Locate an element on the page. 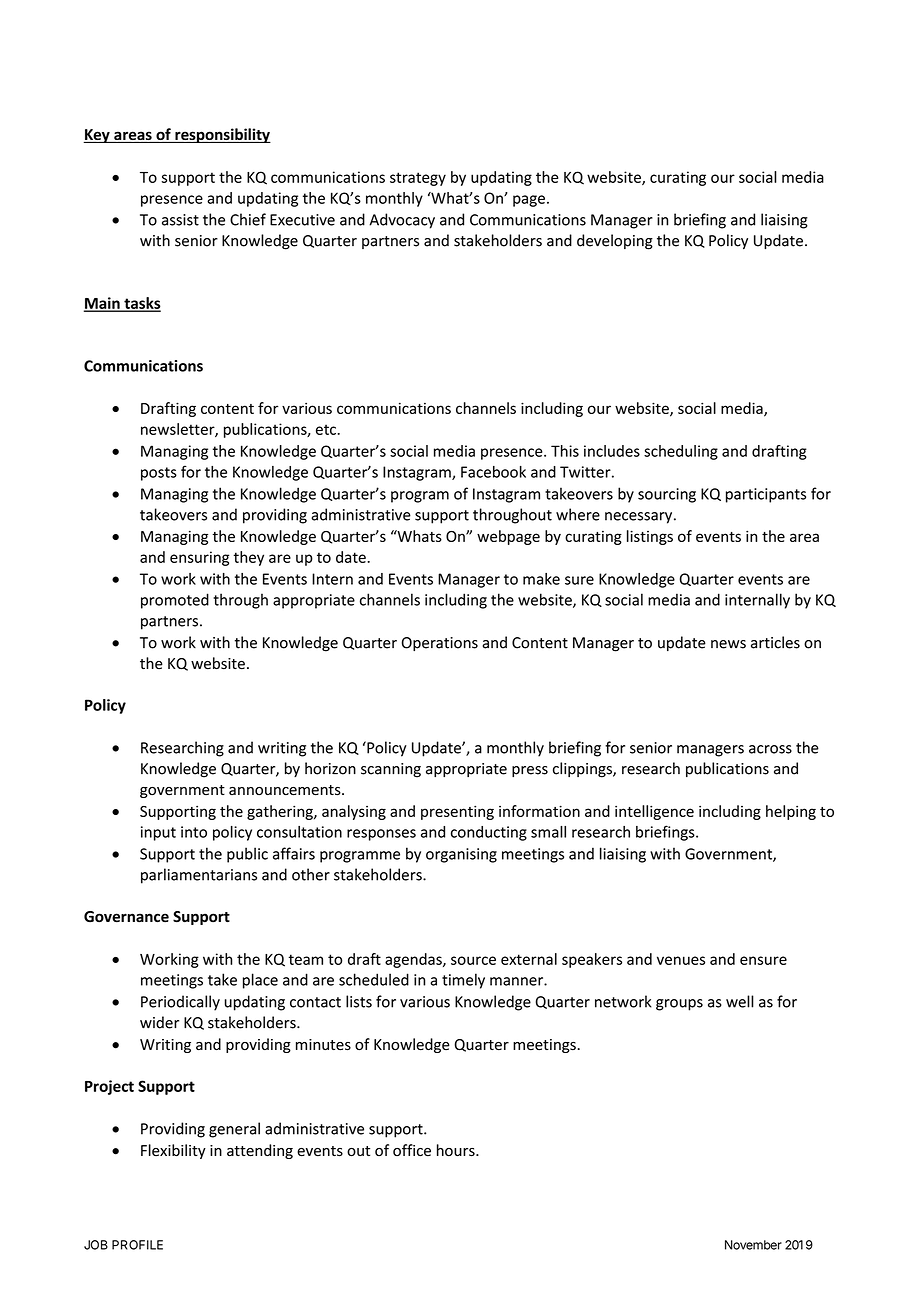  November is located at coordinates (753, 1245).
